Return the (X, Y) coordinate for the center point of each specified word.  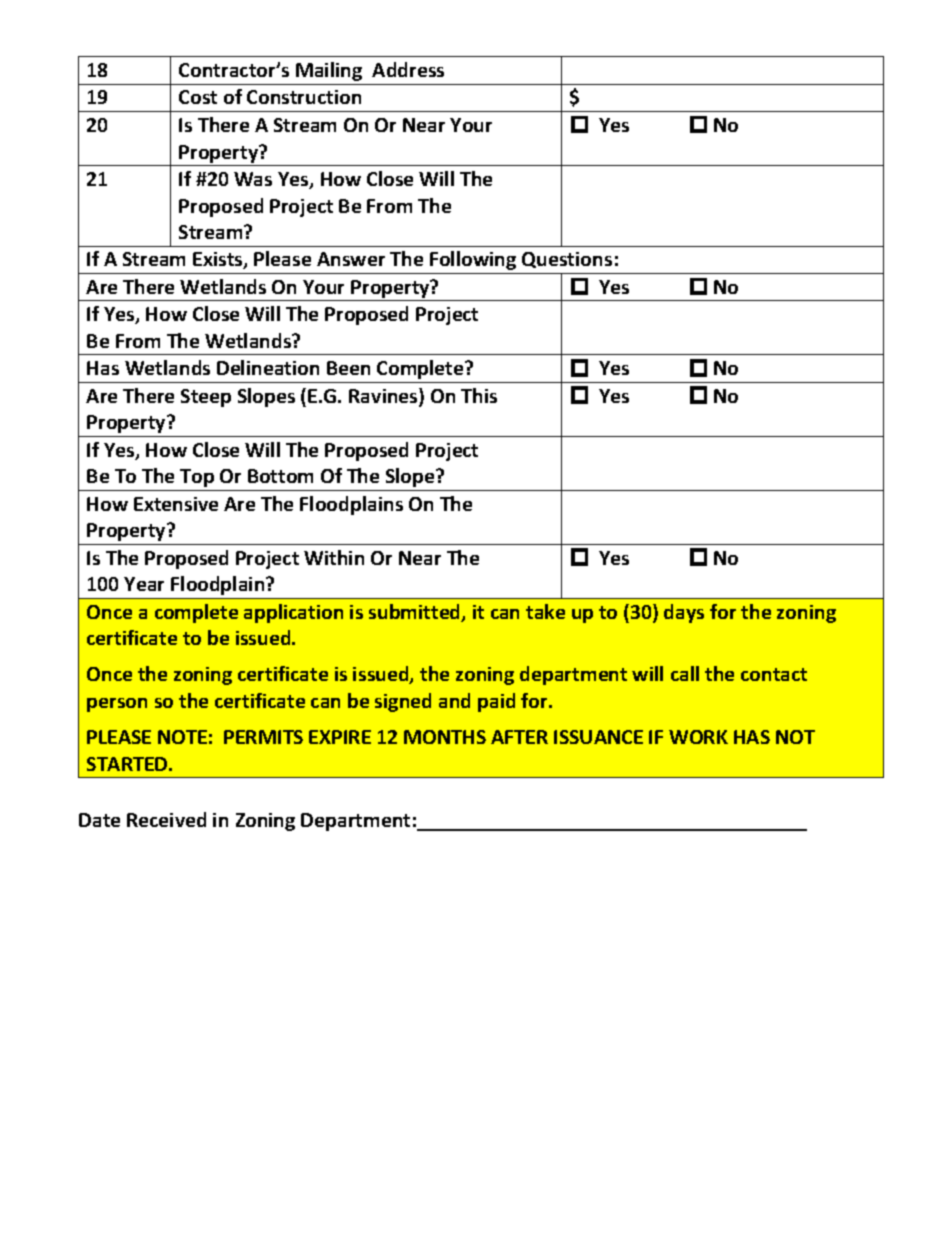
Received (166, 819)
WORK (698, 737)
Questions (567, 260)
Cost (198, 97)
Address (408, 69)
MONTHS (445, 737)
